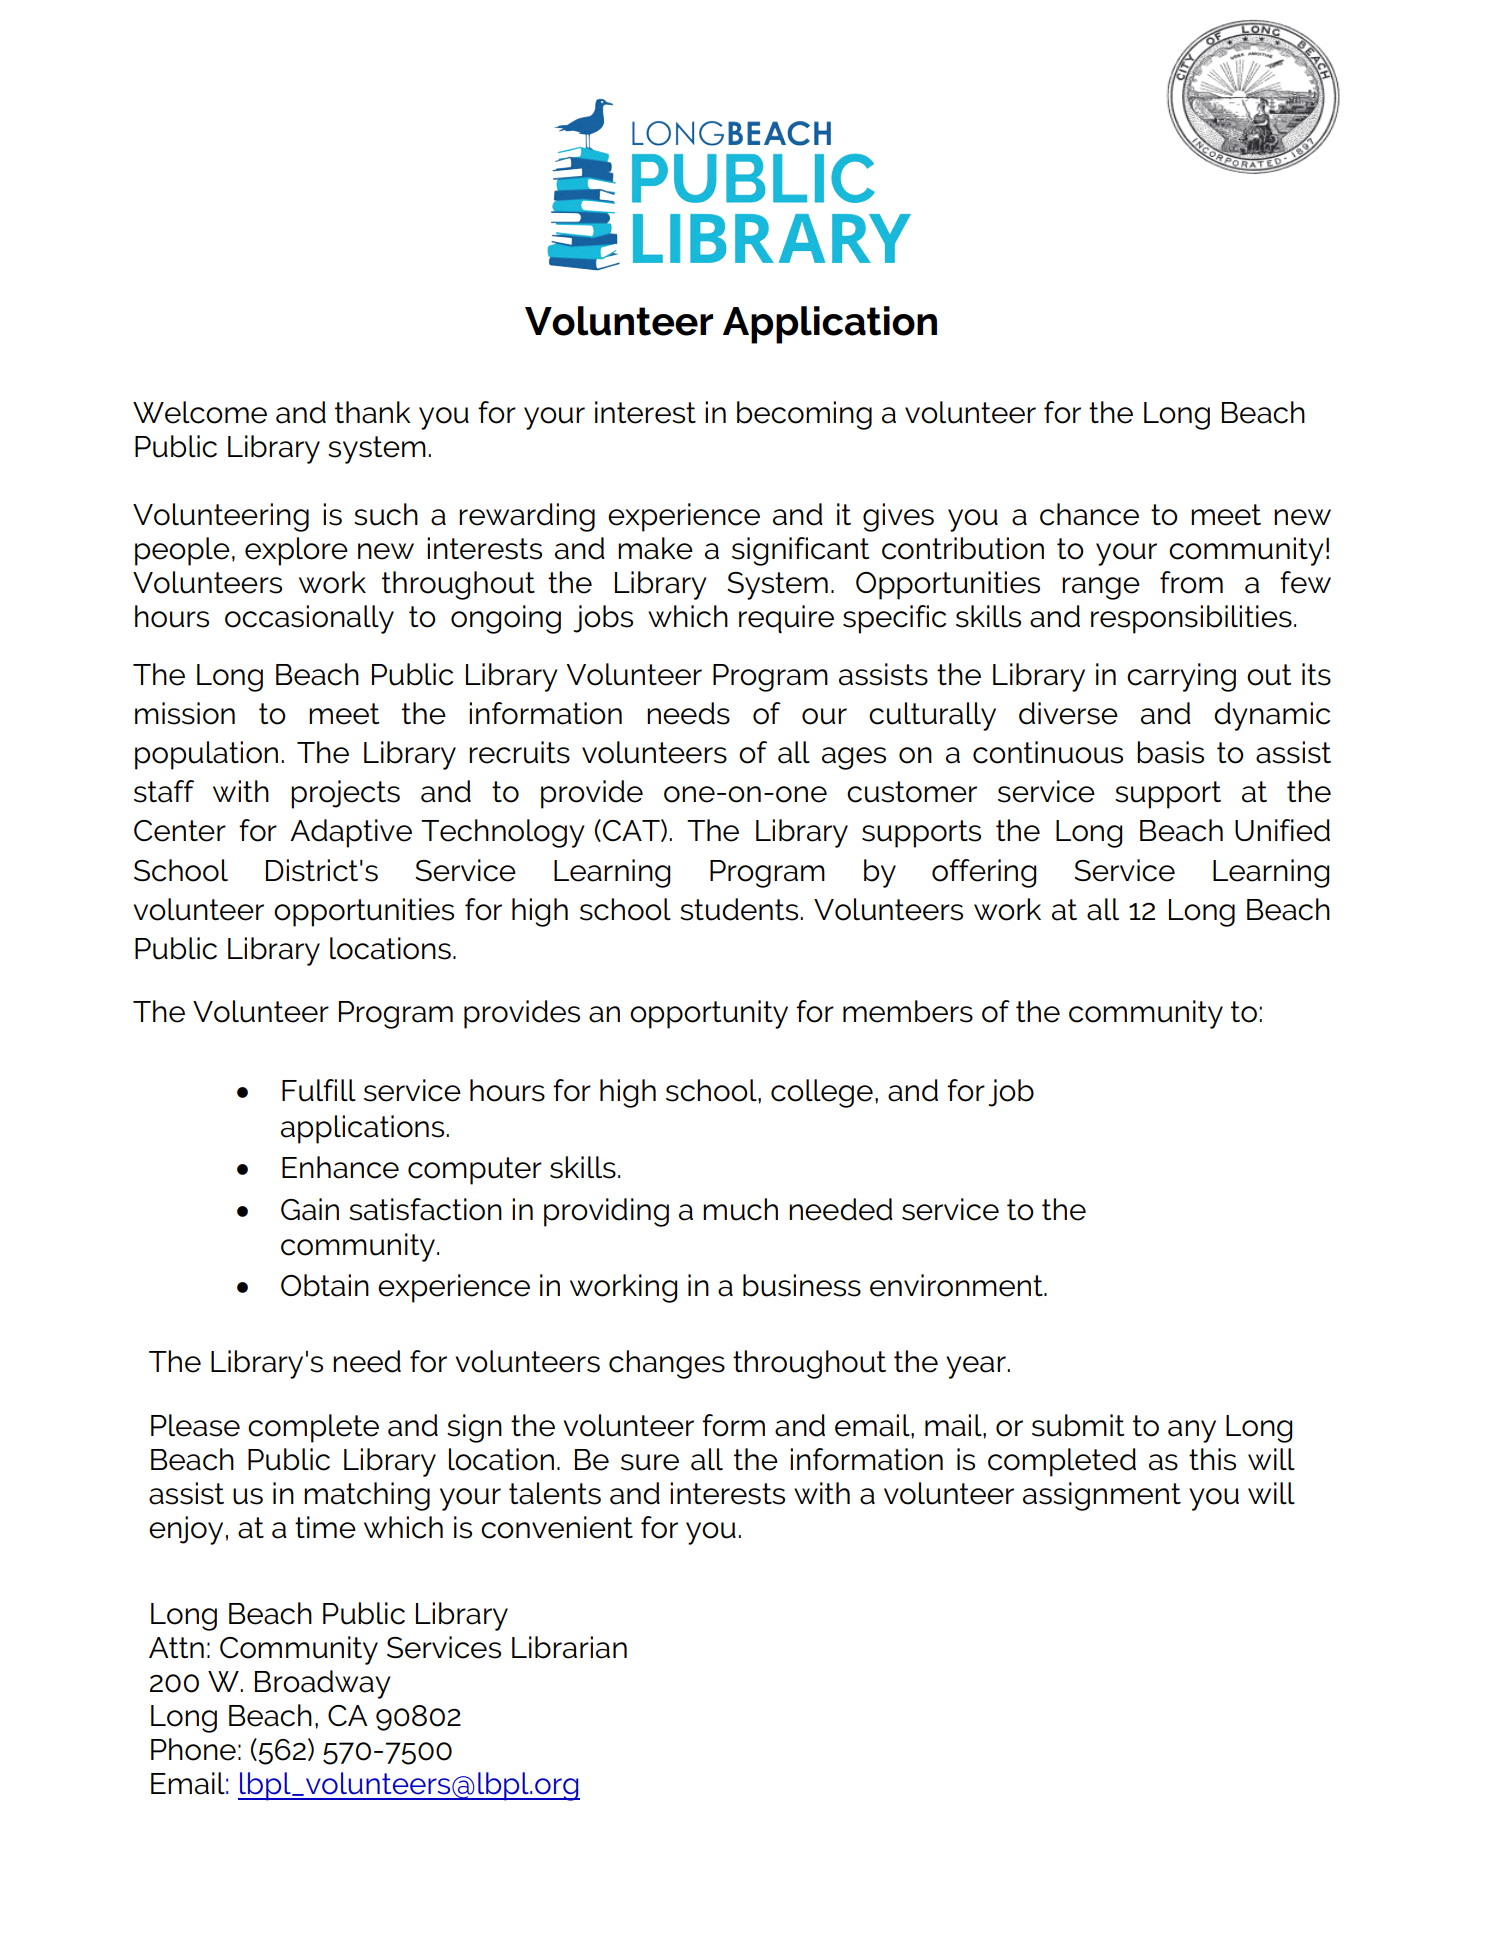  I want to click on basis, so click(1170, 752).
